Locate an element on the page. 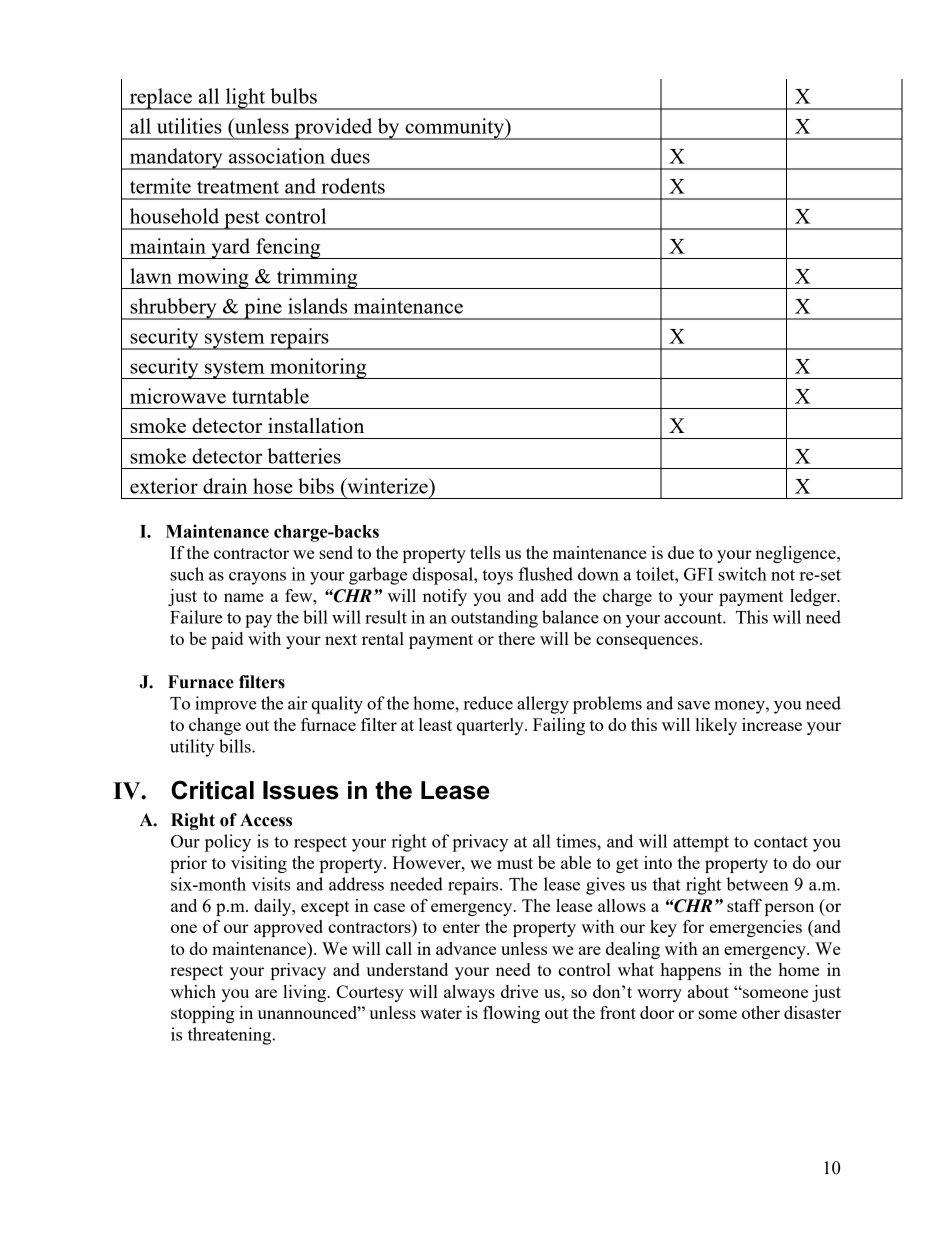 The width and height of the page is (952, 1233). tells is located at coordinates (485, 552).
